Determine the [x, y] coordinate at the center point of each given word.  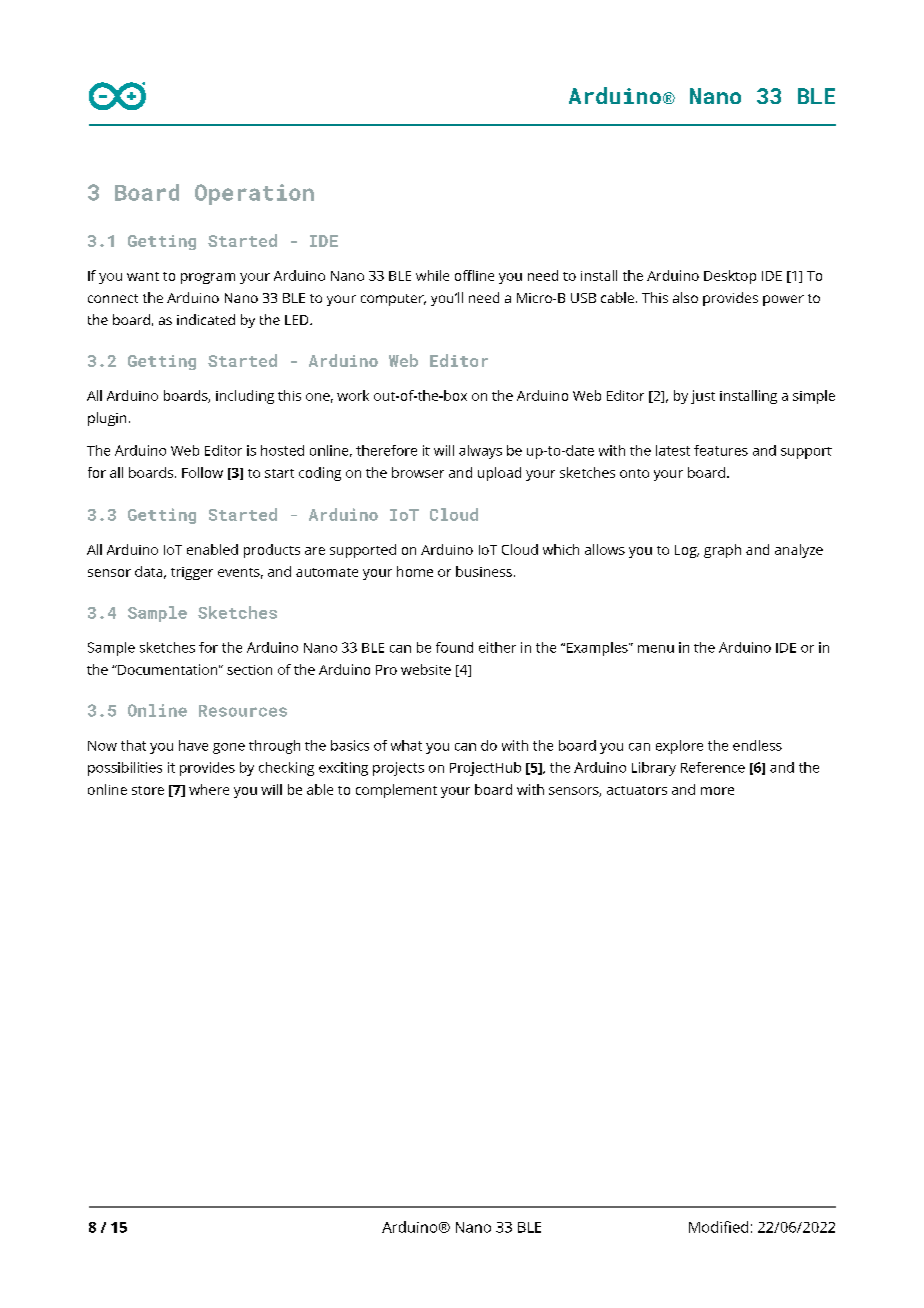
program [208, 278]
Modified [718, 1227]
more [717, 791]
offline [474, 275]
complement [396, 791]
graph [722, 551]
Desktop [730, 277]
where [209, 789]
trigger [192, 573]
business [484, 571]
